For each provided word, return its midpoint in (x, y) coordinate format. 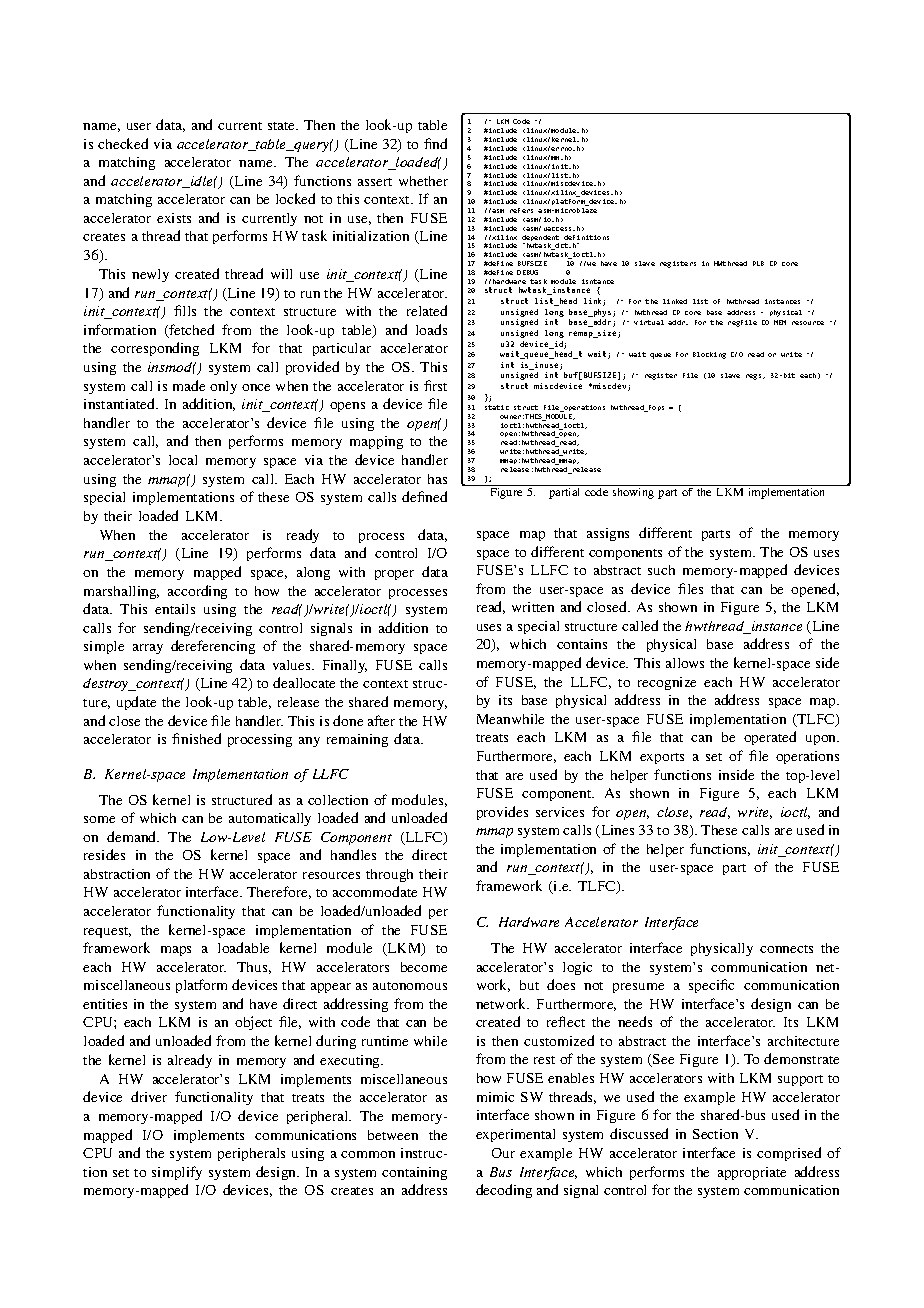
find (435, 143)
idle (202, 182)
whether (423, 181)
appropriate (752, 1173)
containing (414, 1173)
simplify (177, 1173)
